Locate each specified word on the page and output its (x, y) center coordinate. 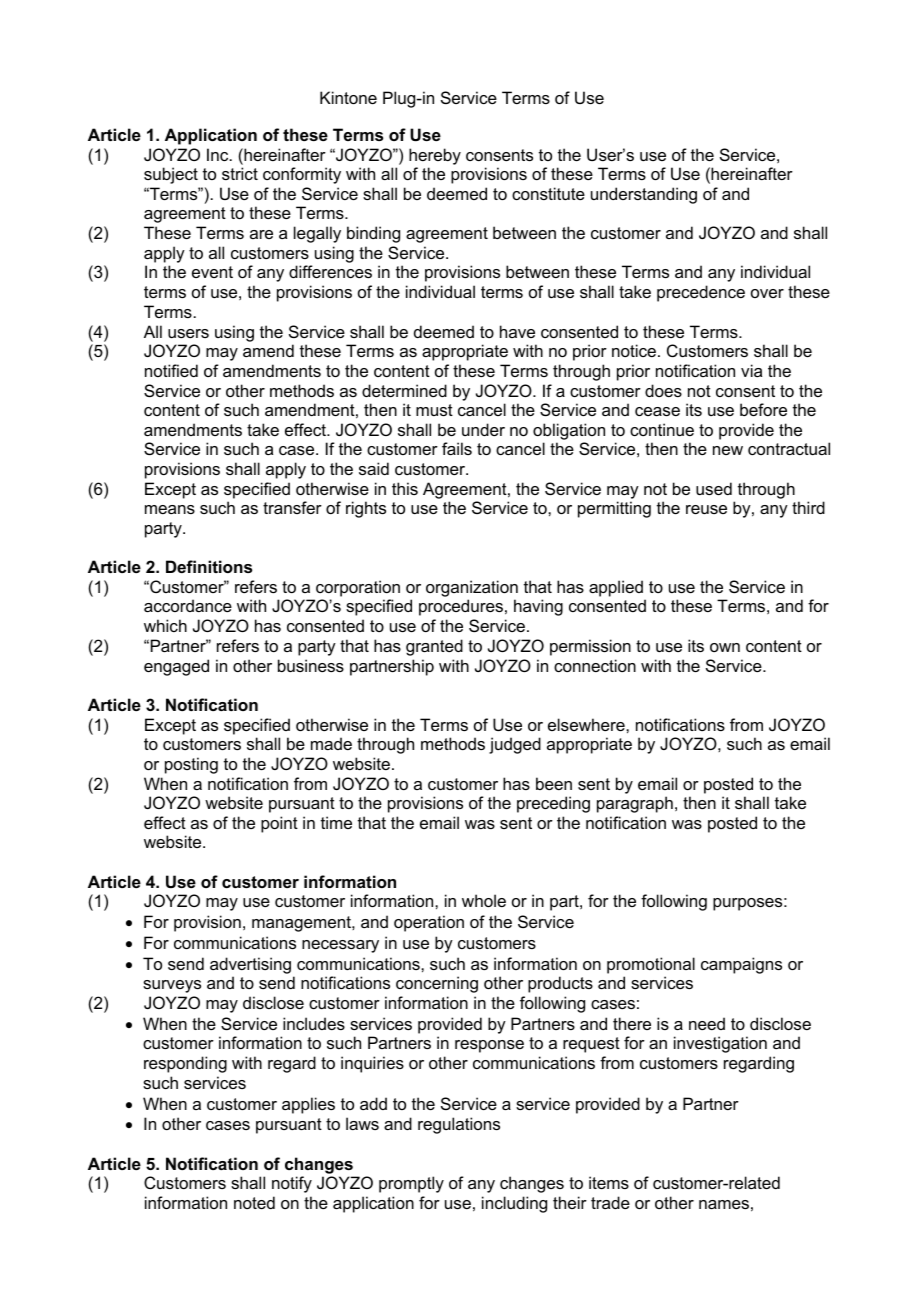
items (609, 1182)
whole (484, 900)
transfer (292, 507)
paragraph (635, 804)
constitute (548, 193)
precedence (701, 293)
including (514, 1204)
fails (457, 448)
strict (240, 173)
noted (254, 1202)
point (279, 824)
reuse (706, 509)
